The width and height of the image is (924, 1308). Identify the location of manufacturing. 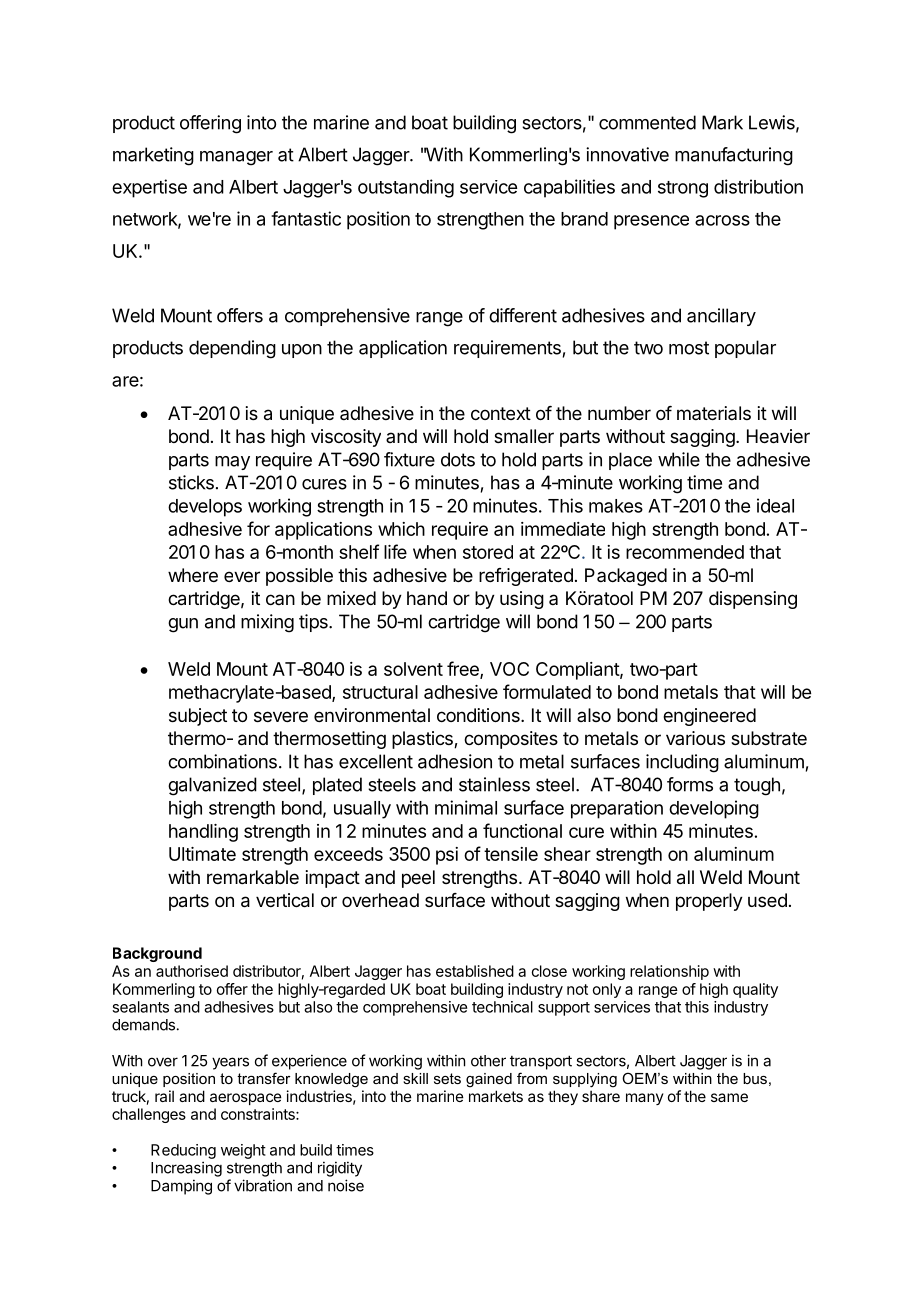
(734, 156).
